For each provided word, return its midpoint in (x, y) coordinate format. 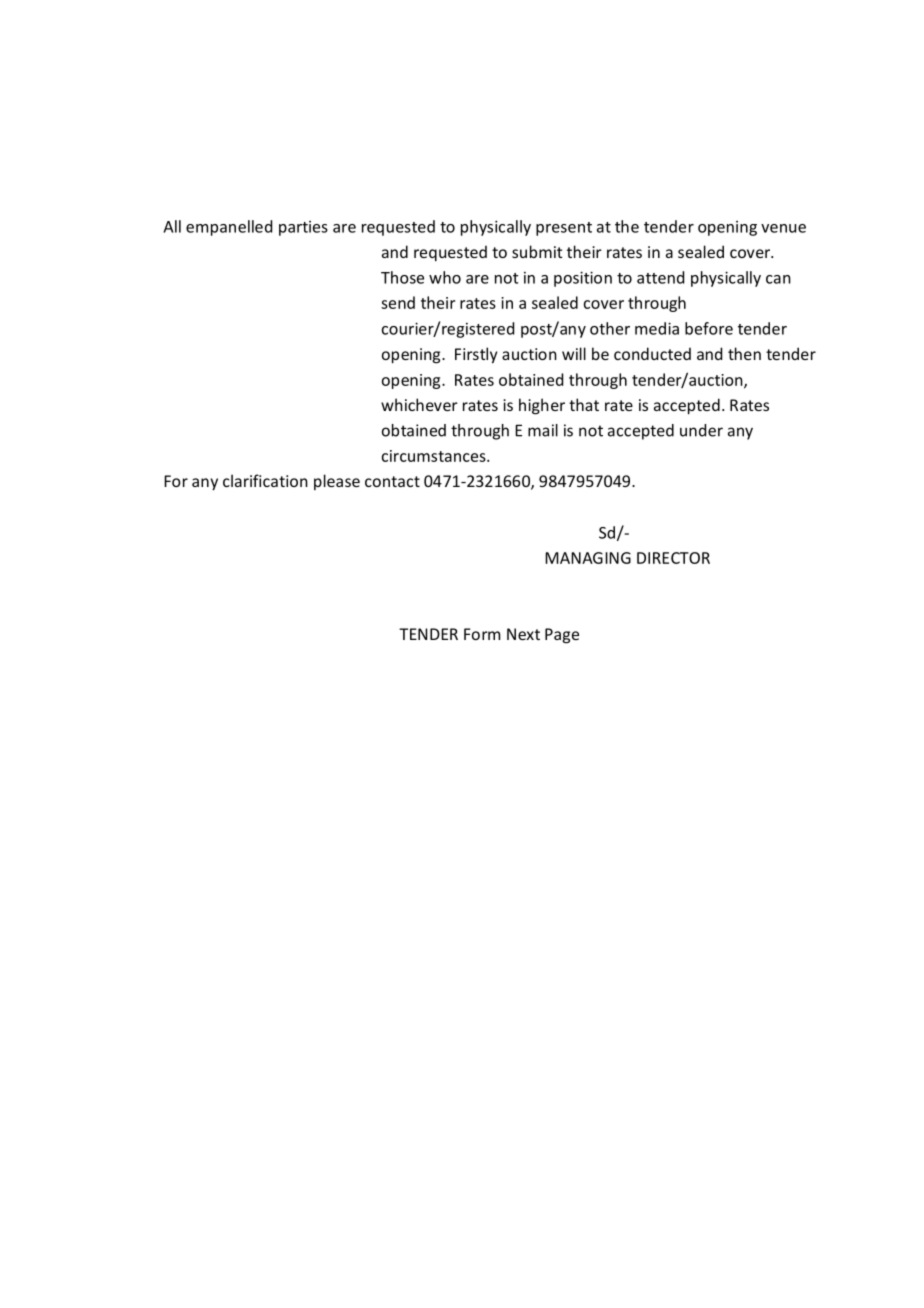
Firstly (476, 355)
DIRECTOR (673, 558)
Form (482, 634)
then (744, 353)
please (337, 482)
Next (523, 634)
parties (303, 228)
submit (537, 251)
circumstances (435, 456)
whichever (419, 404)
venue (783, 228)
